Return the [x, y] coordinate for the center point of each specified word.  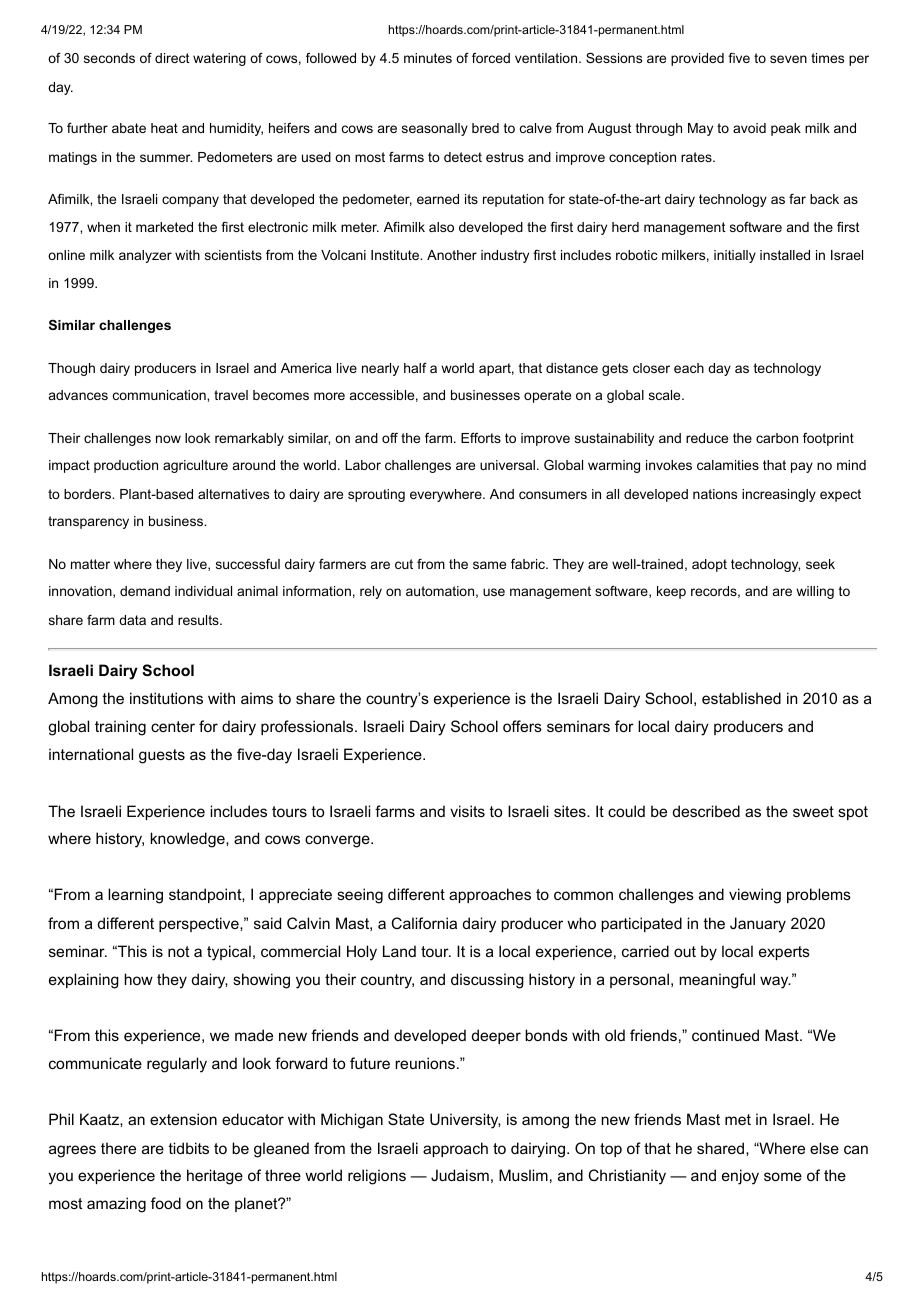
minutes [428, 58]
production [126, 466]
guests [162, 756]
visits [467, 811]
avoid [749, 128]
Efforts [481, 438]
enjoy [740, 1177]
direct [172, 58]
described [706, 811]
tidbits [188, 1148]
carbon [777, 438]
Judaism [460, 1175]
